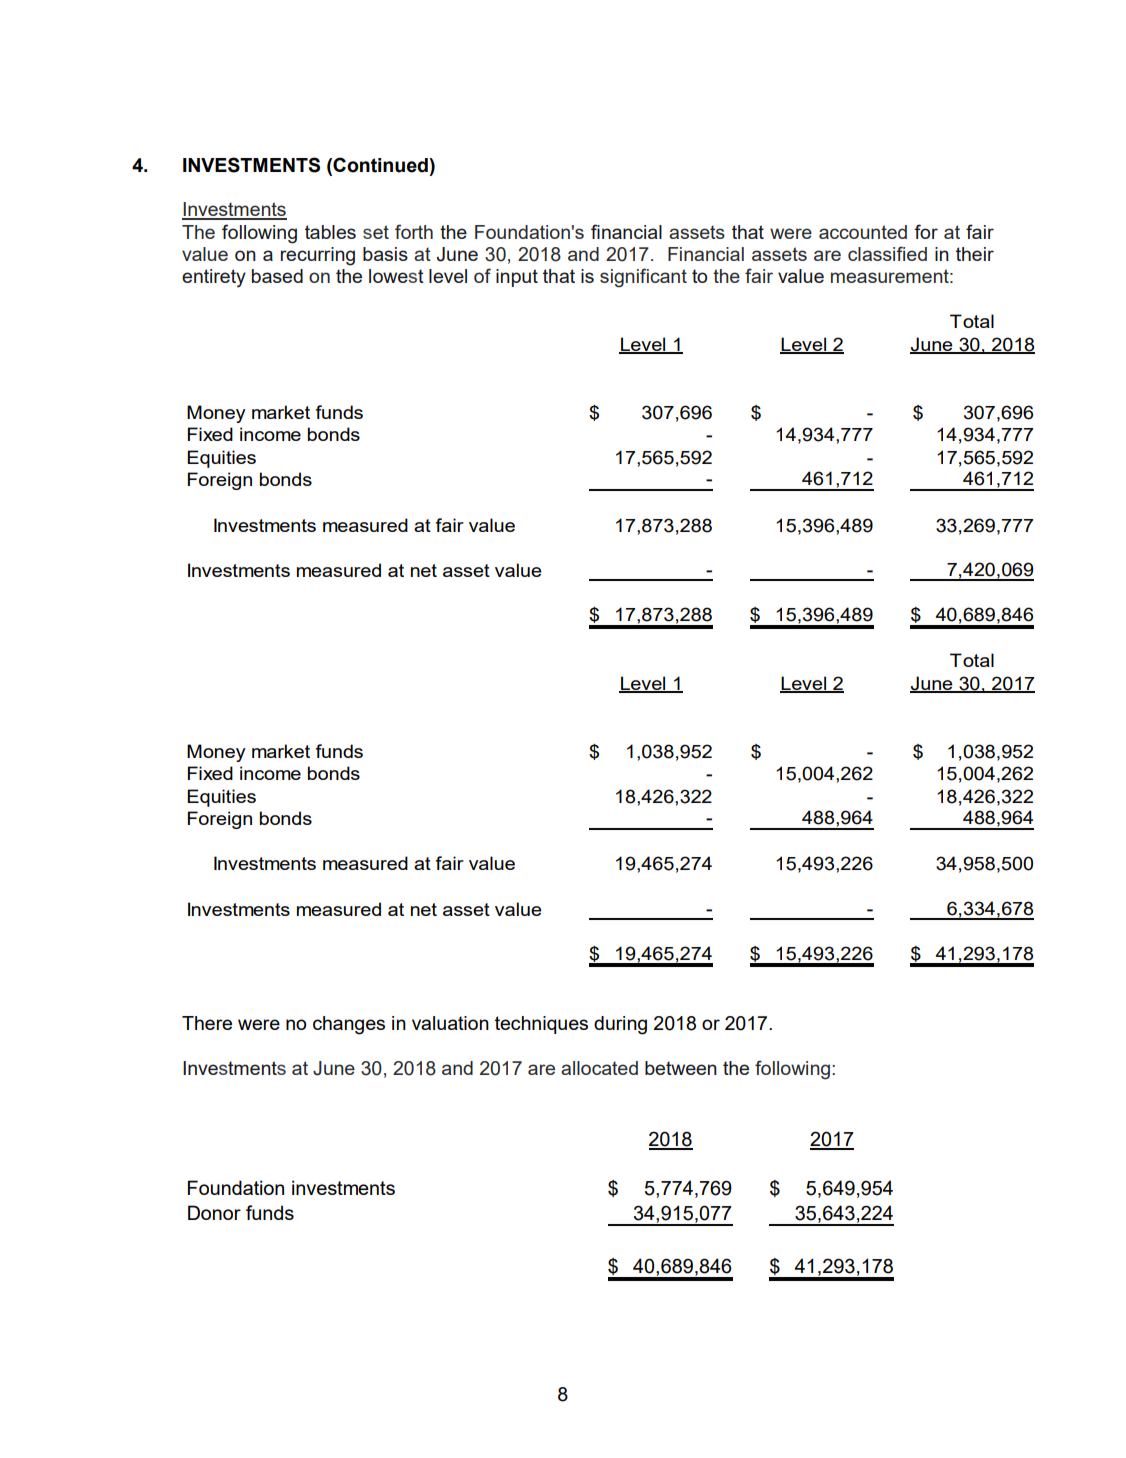 This image has height=1458, width=1126. Describe the element at coordinates (450, 1023) in the image. I see `valuation` at that location.
